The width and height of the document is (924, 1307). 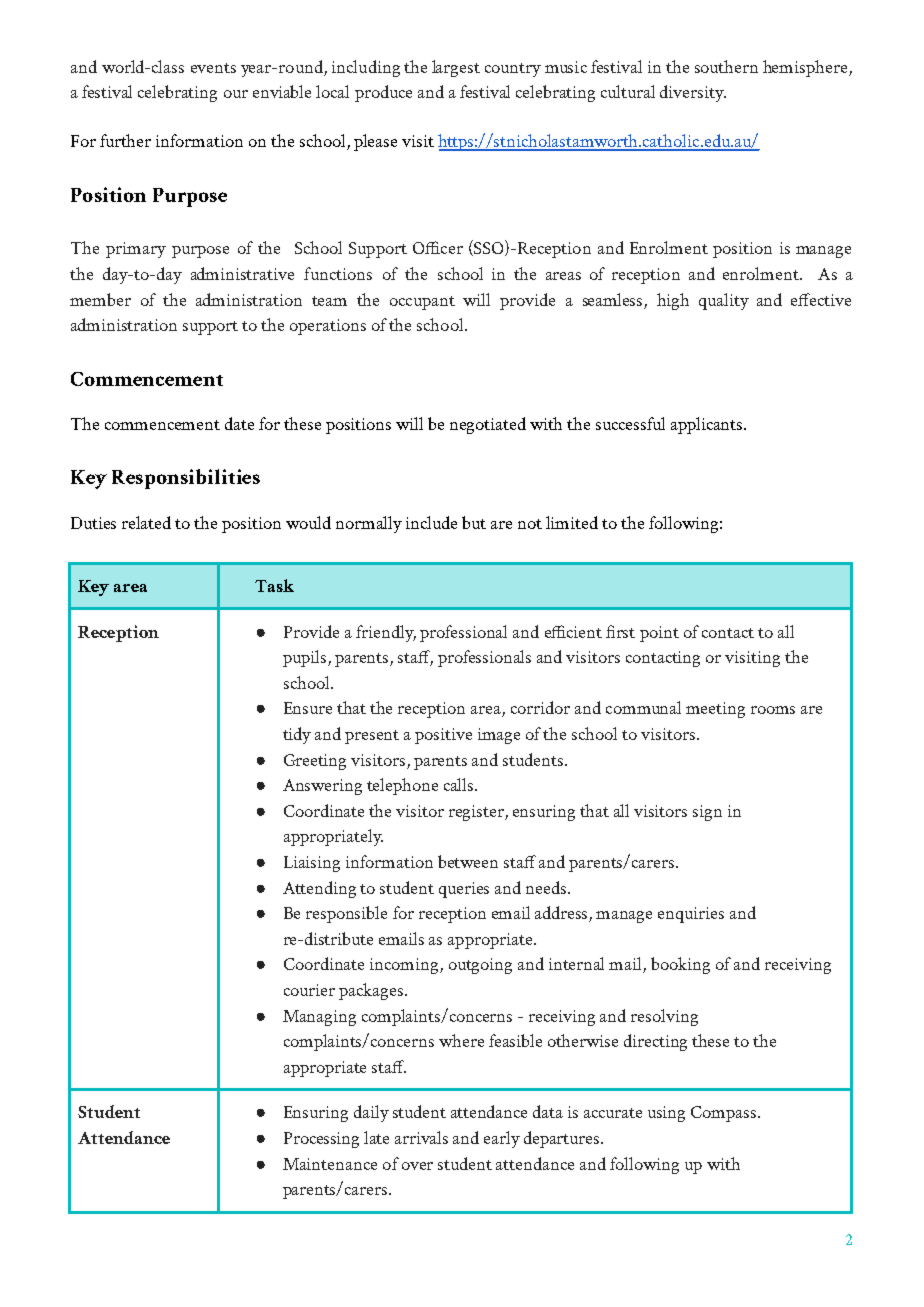 I want to click on friendly, so click(x=386, y=633).
